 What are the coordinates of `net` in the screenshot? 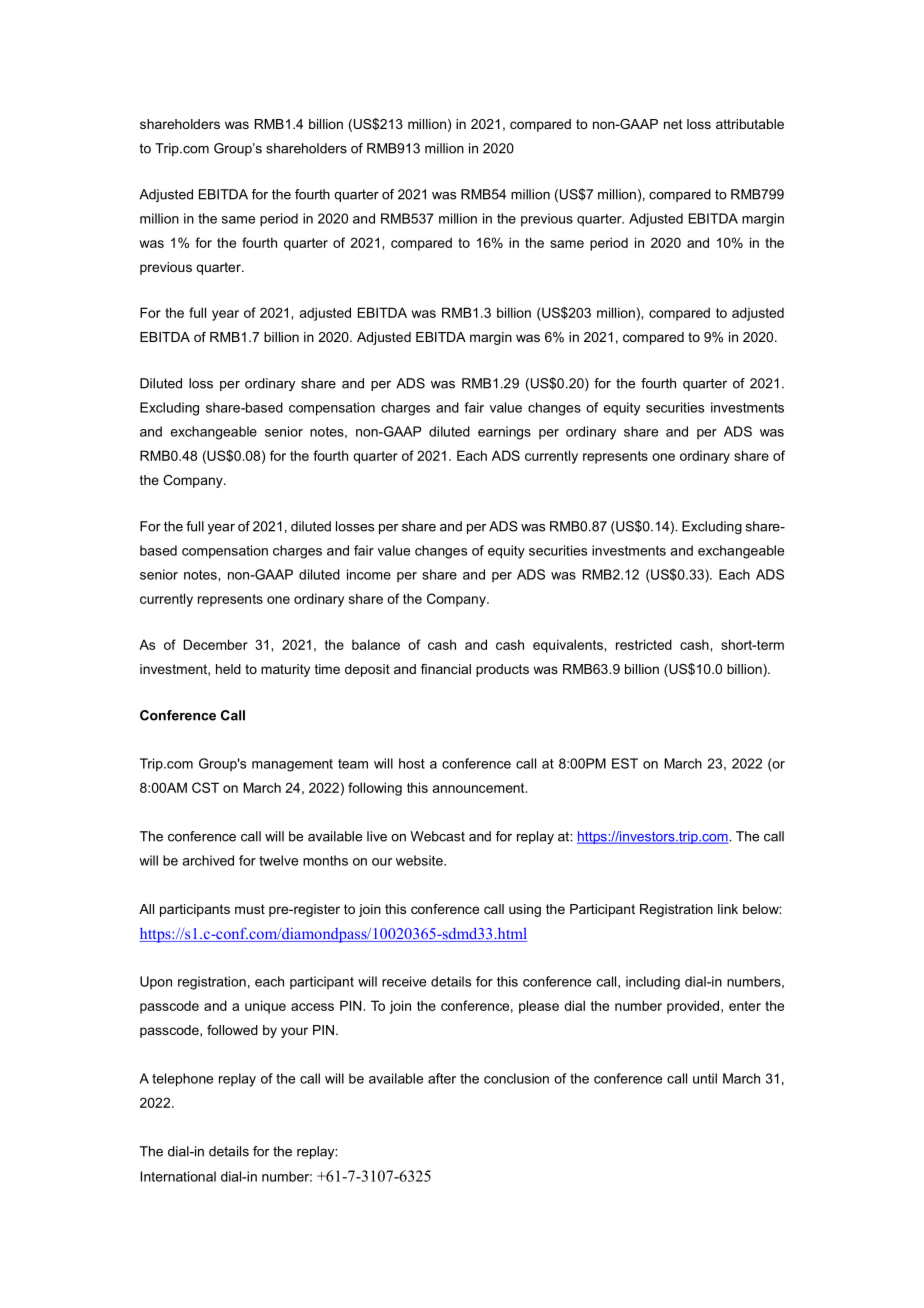 It's located at (673, 124).
